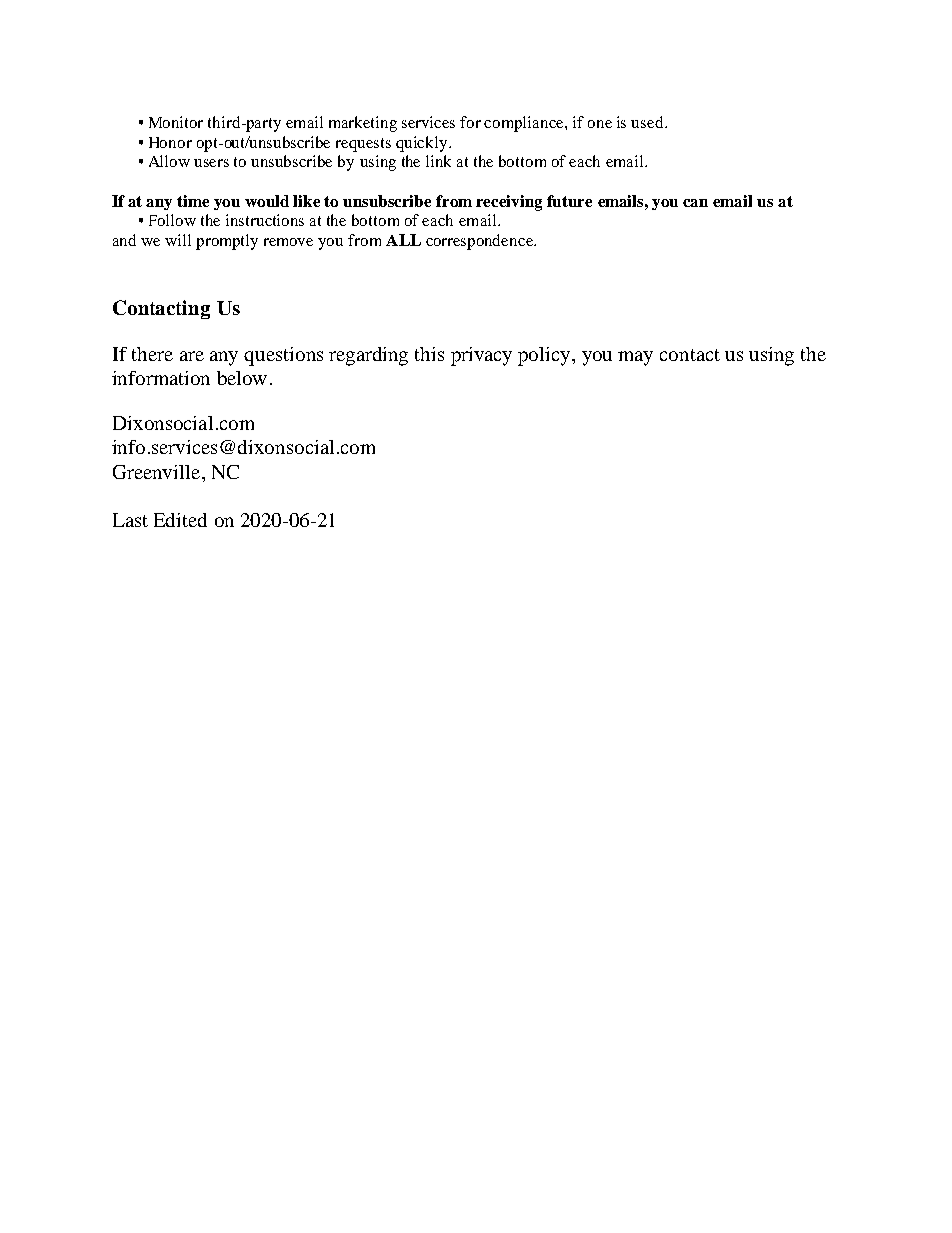 The height and width of the screenshot is (1233, 952). What do you see at coordinates (600, 124) in the screenshot?
I see `one` at bounding box center [600, 124].
